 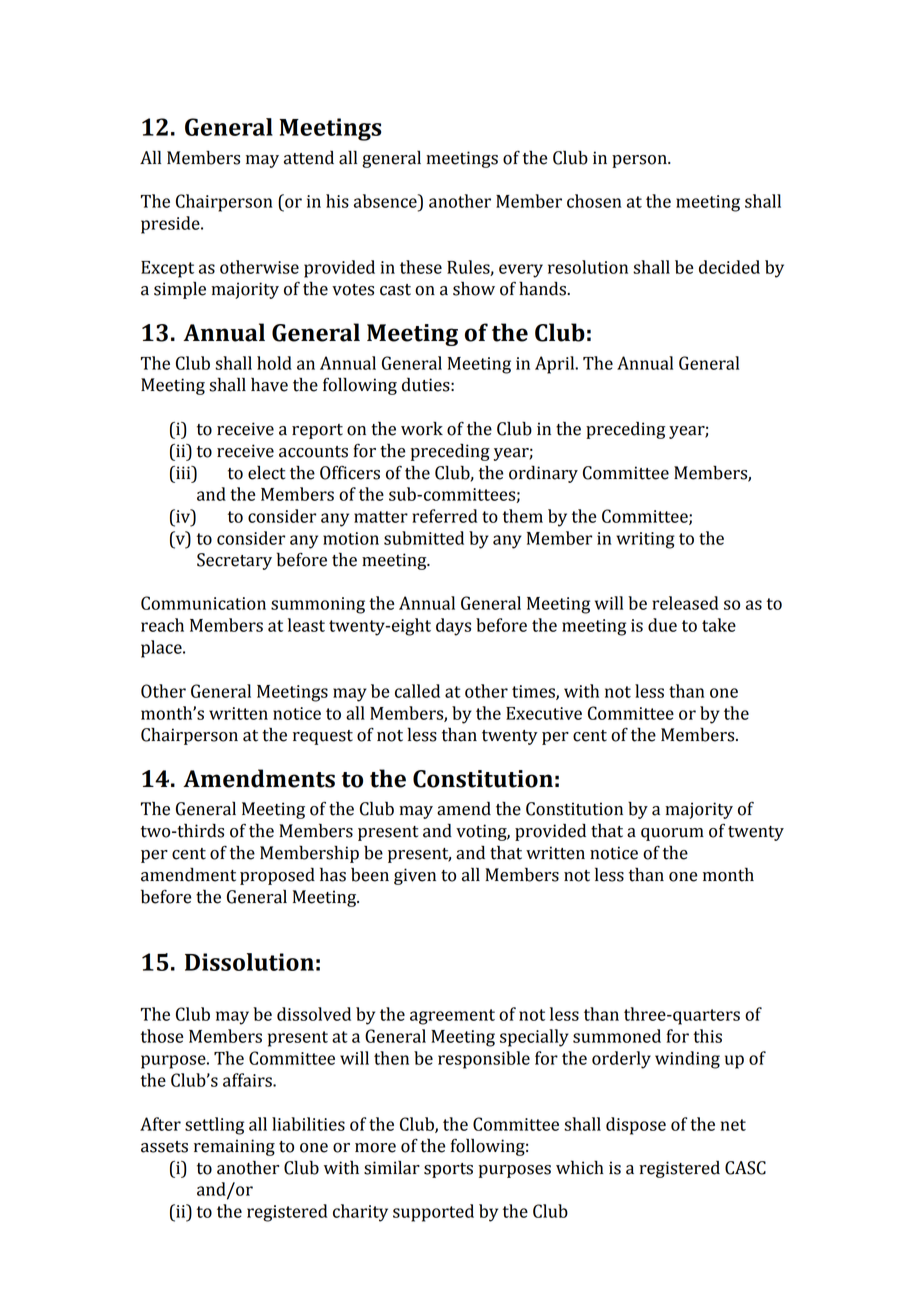 I want to click on place, so click(x=162, y=649).
